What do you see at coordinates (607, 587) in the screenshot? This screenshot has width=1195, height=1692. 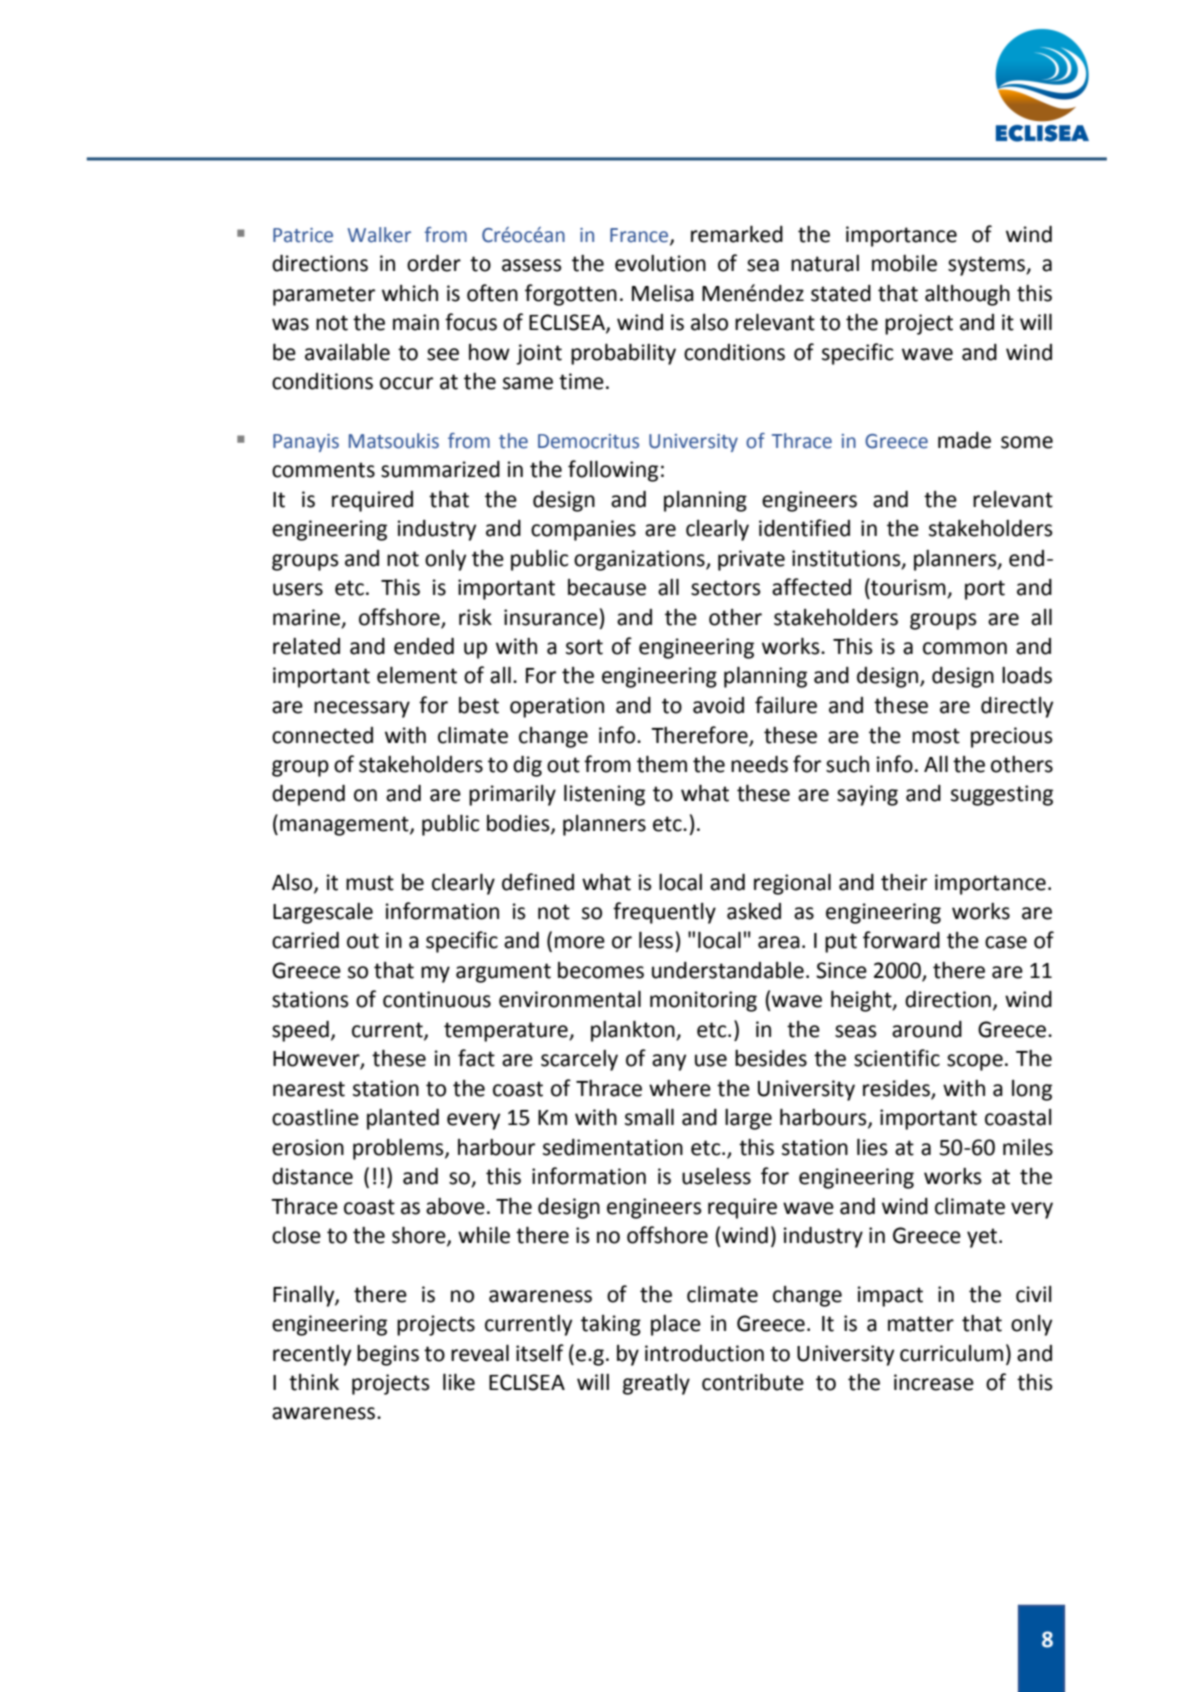 I see `because` at bounding box center [607, 587].
